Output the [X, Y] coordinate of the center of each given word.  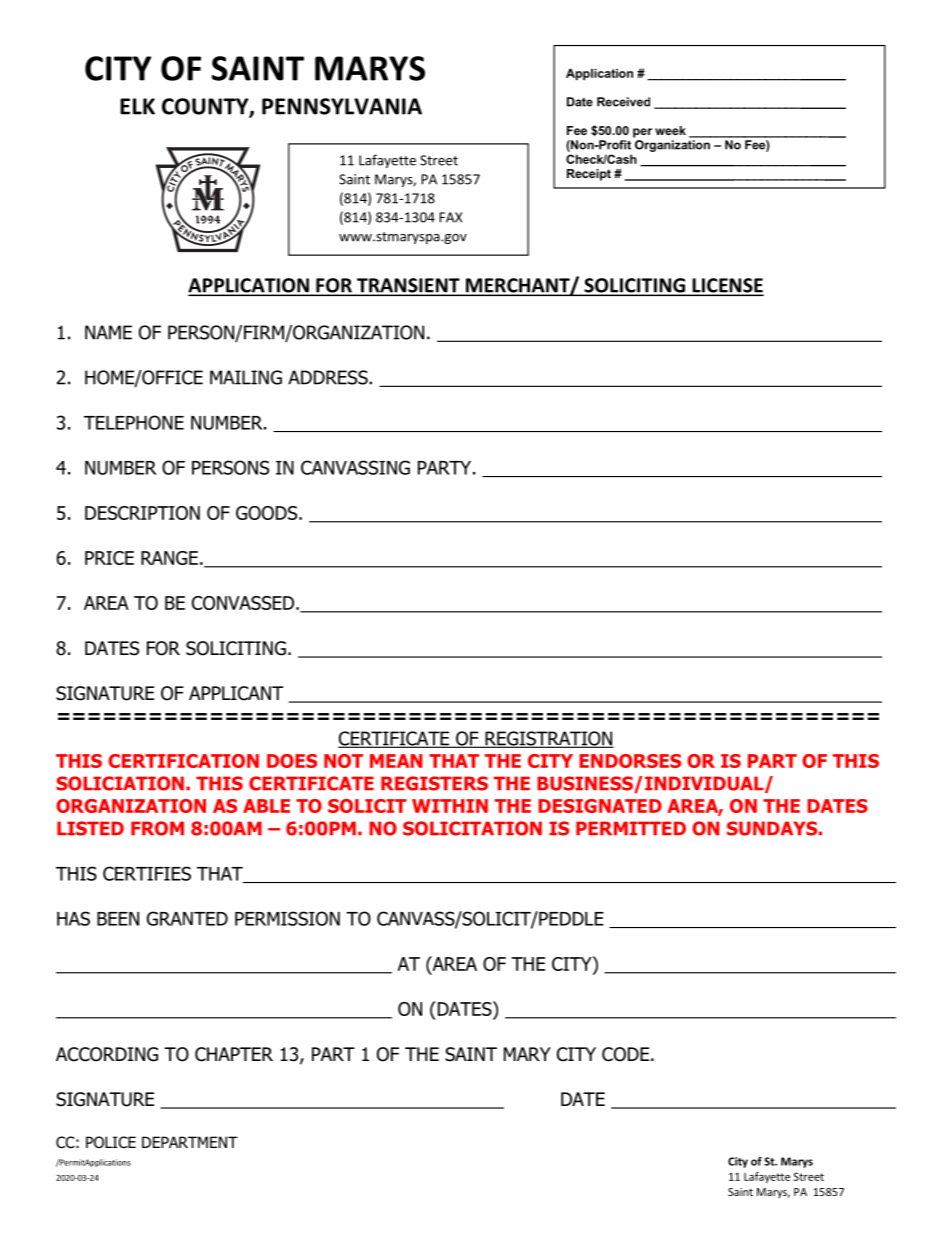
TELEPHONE [134, 422]
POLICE [111, 1142]
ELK [137, 106]
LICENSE [727, 286]
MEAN [396, 761]
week [670, 130]
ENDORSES [630, 761]
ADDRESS [329, 377]
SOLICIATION [120, 783]
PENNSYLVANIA [342, 106]
